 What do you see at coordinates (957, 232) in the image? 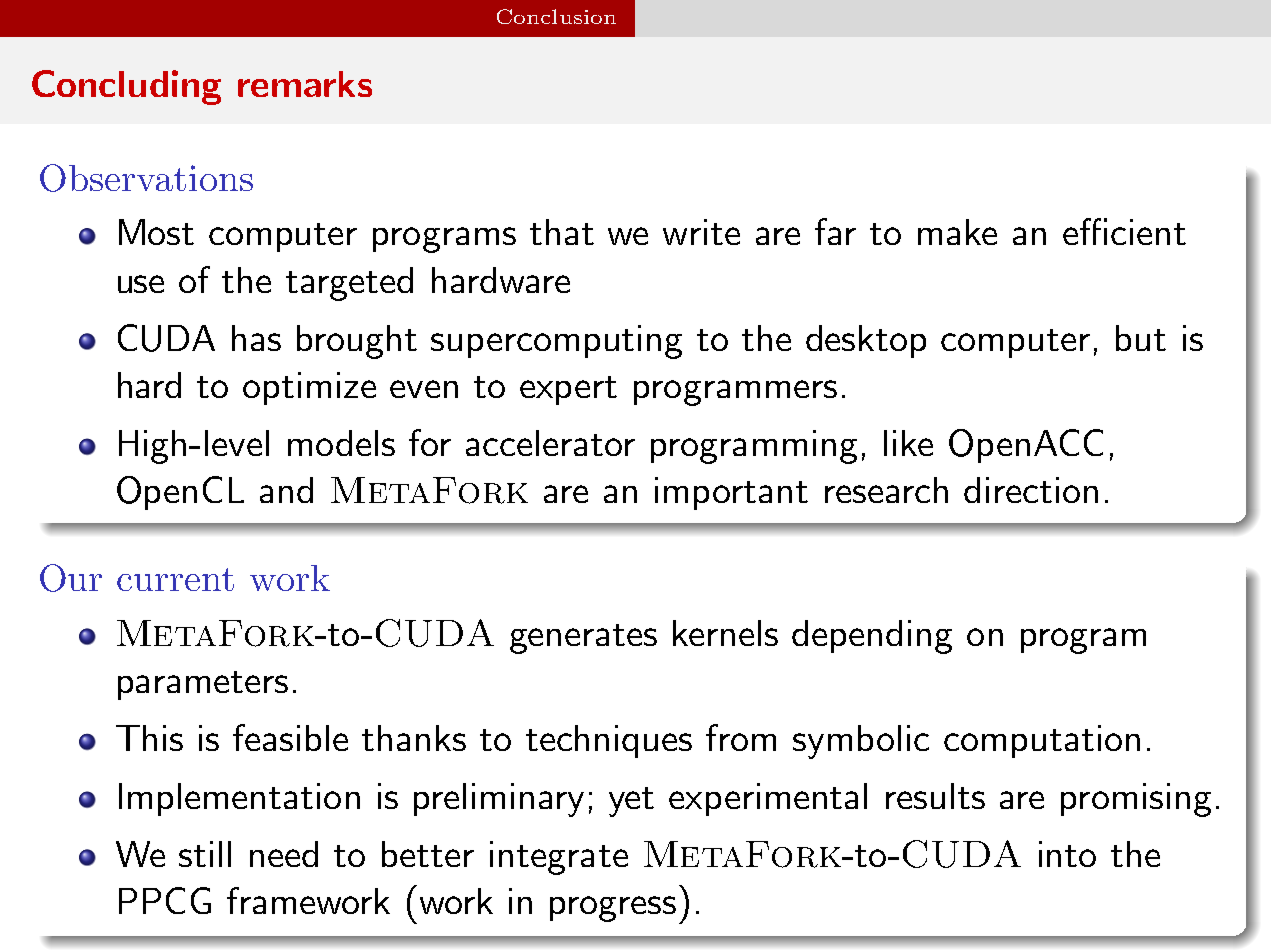
I see `make` at bounding box center [957, 232].
